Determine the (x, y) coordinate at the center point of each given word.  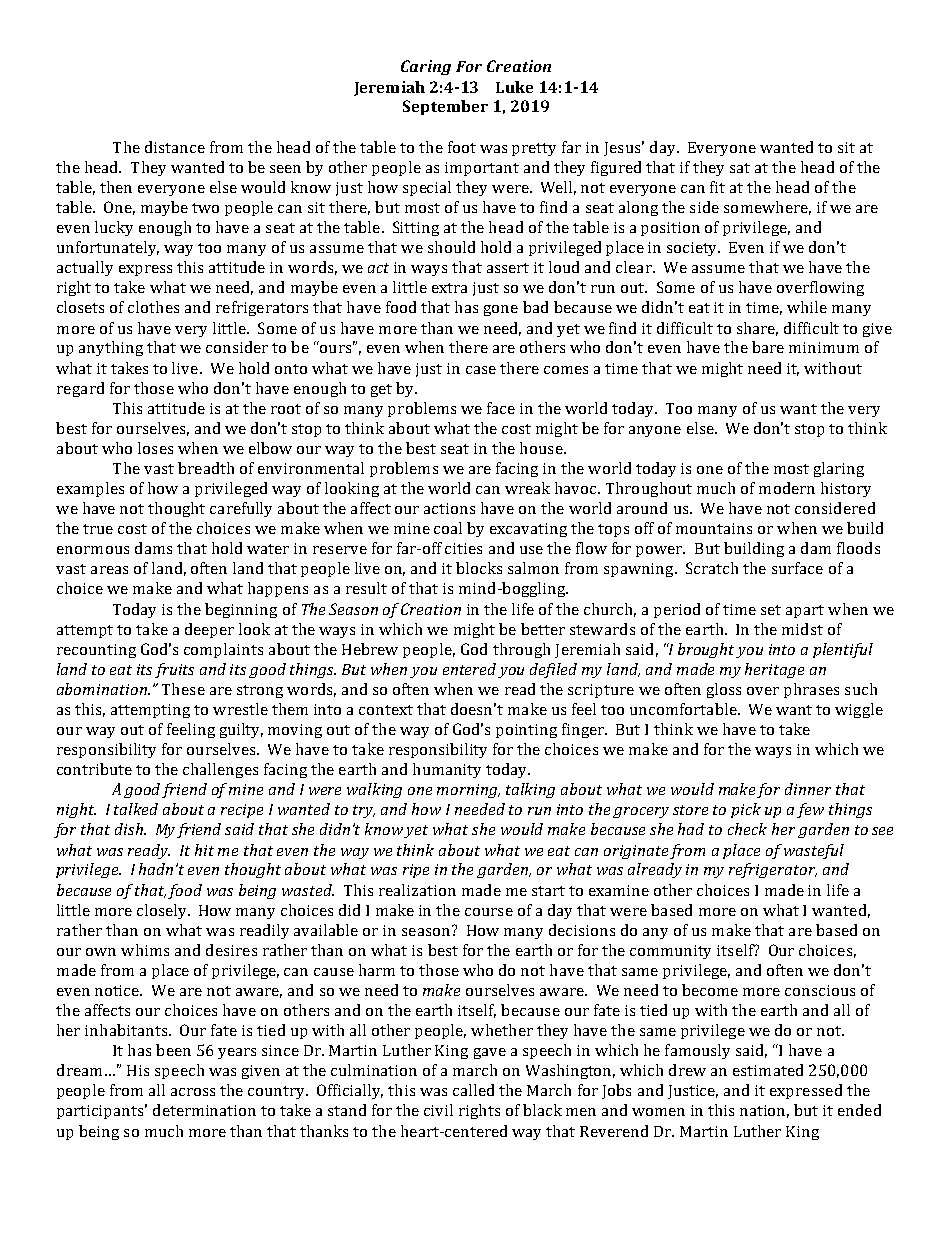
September (445, 107)
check (747, 829)
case (481, 370)
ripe (416, 871)
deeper (209, 630)
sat (740, 168)
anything (111, 348)
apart (805, 611)
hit (204, 850)
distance (175, 147)
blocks (479, 568)
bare (768, 347)
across (193, 1092)
